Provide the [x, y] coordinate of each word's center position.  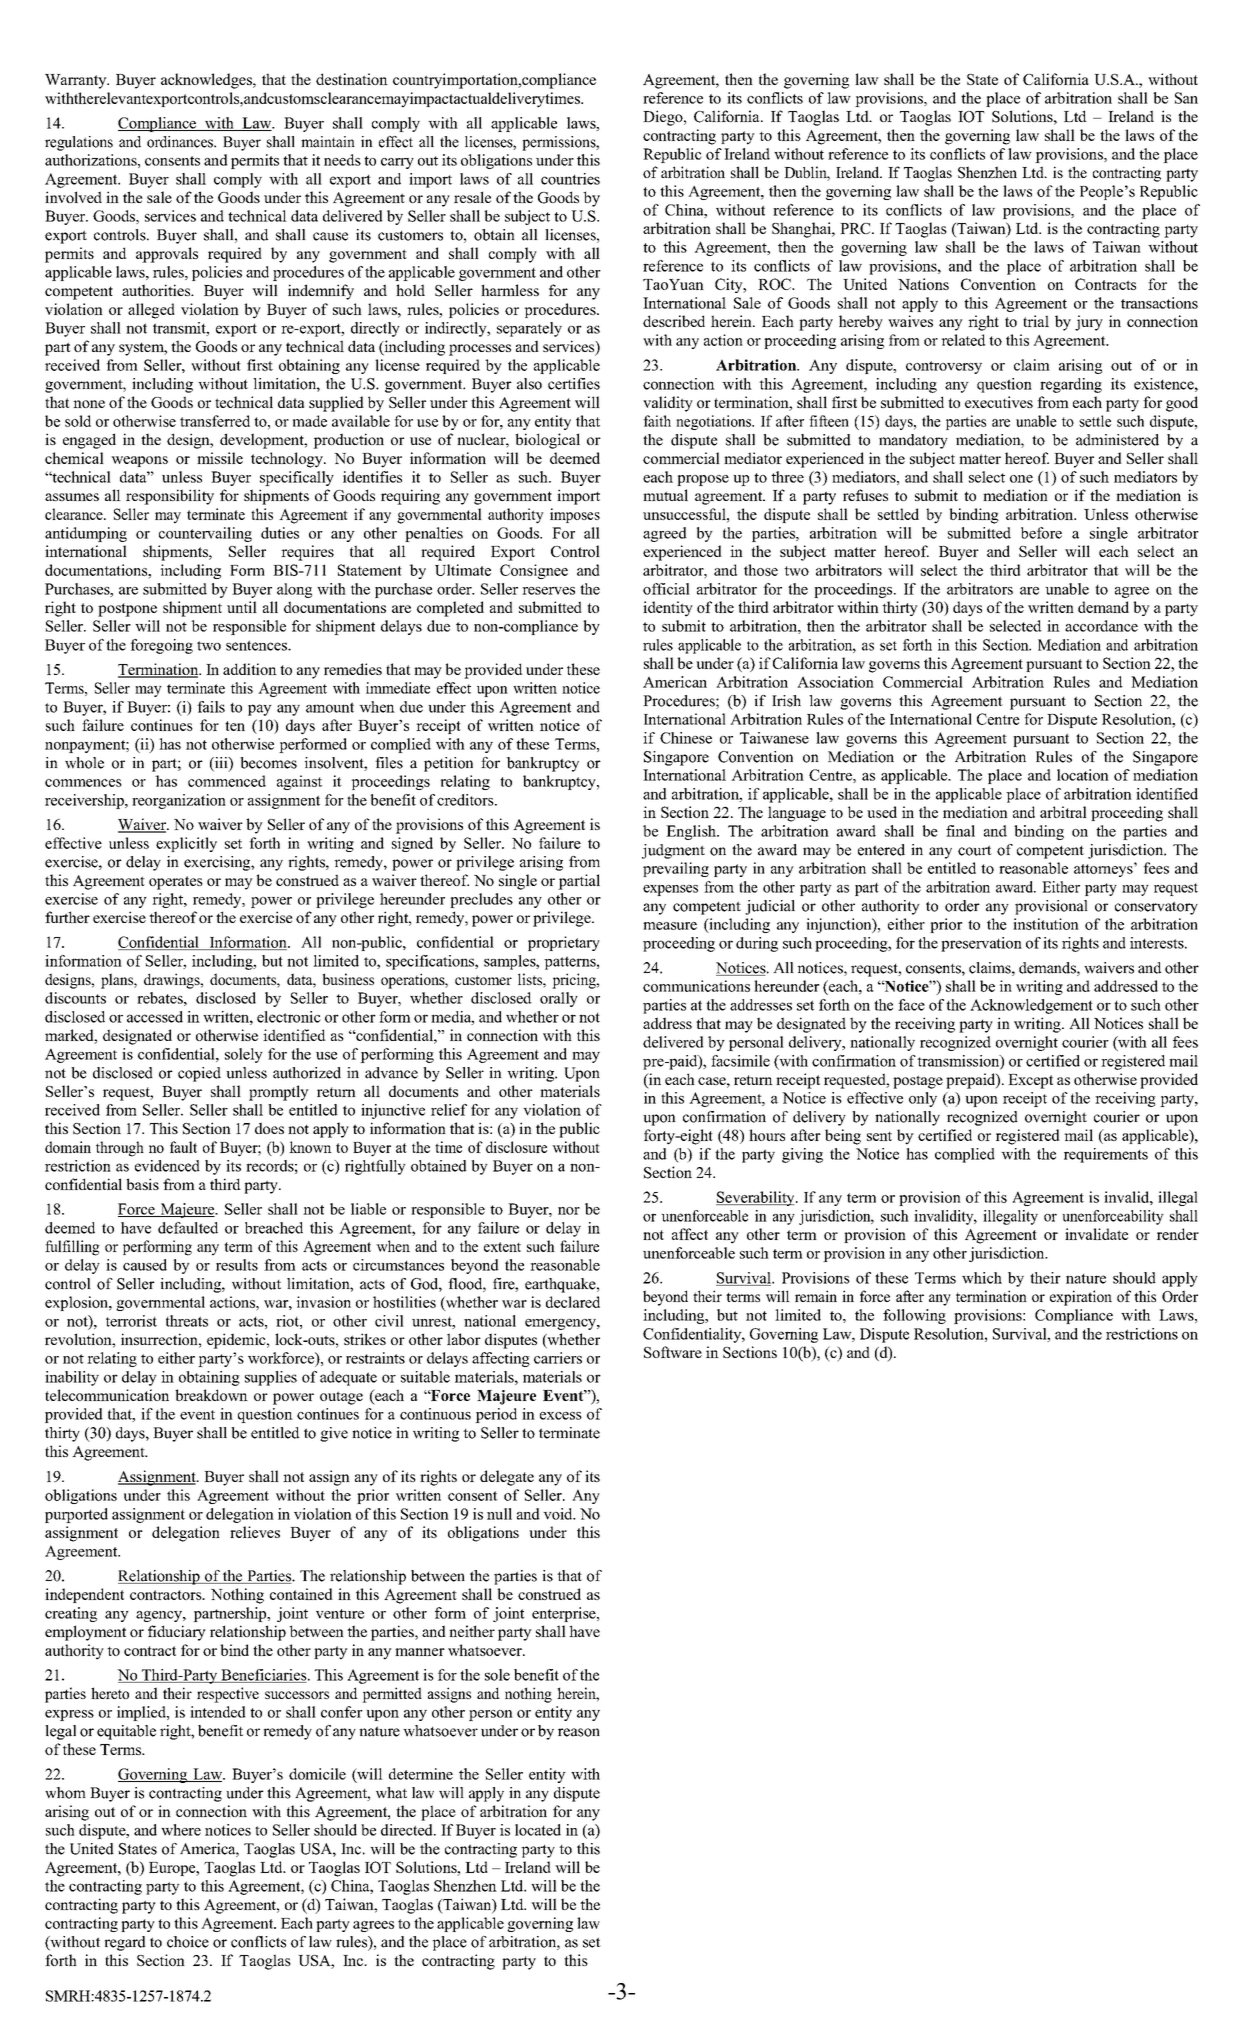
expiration [1081, 1298]
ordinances [181, 142]
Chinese [686, 738]
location [1083, 775]
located [538, 1830]
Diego [664, 118]
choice [188, 1942]
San [1186, 98]
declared [573, 1302]
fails [211, 707]
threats [187, 1321]
